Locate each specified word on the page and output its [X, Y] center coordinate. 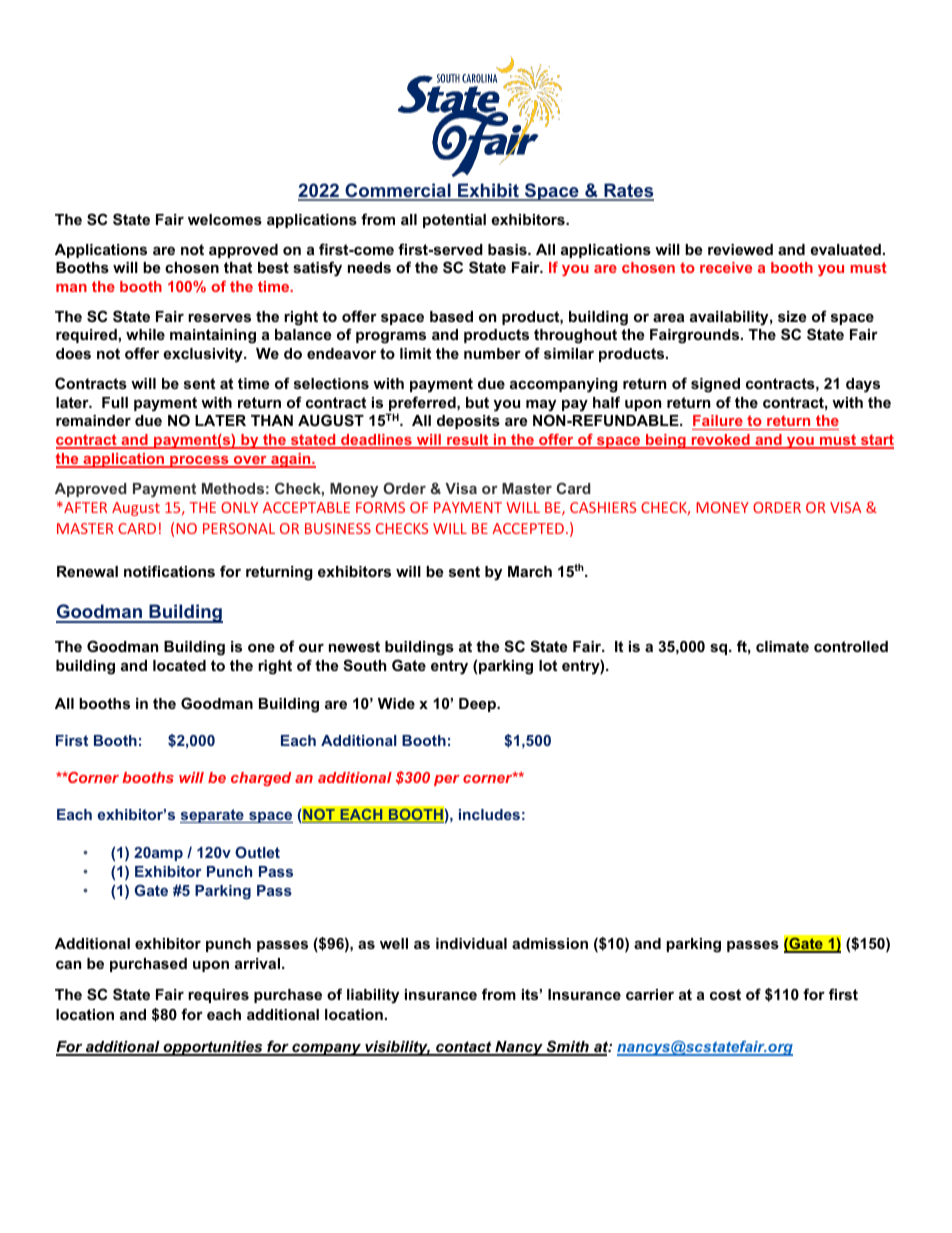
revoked [721, 441]
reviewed [740, 249]
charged [261, 779]
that [238, 267]
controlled [851, 646]
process [199, 462]
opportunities [213, 1048]
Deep [478, 705]
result [468, 441]
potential [454, 221]
